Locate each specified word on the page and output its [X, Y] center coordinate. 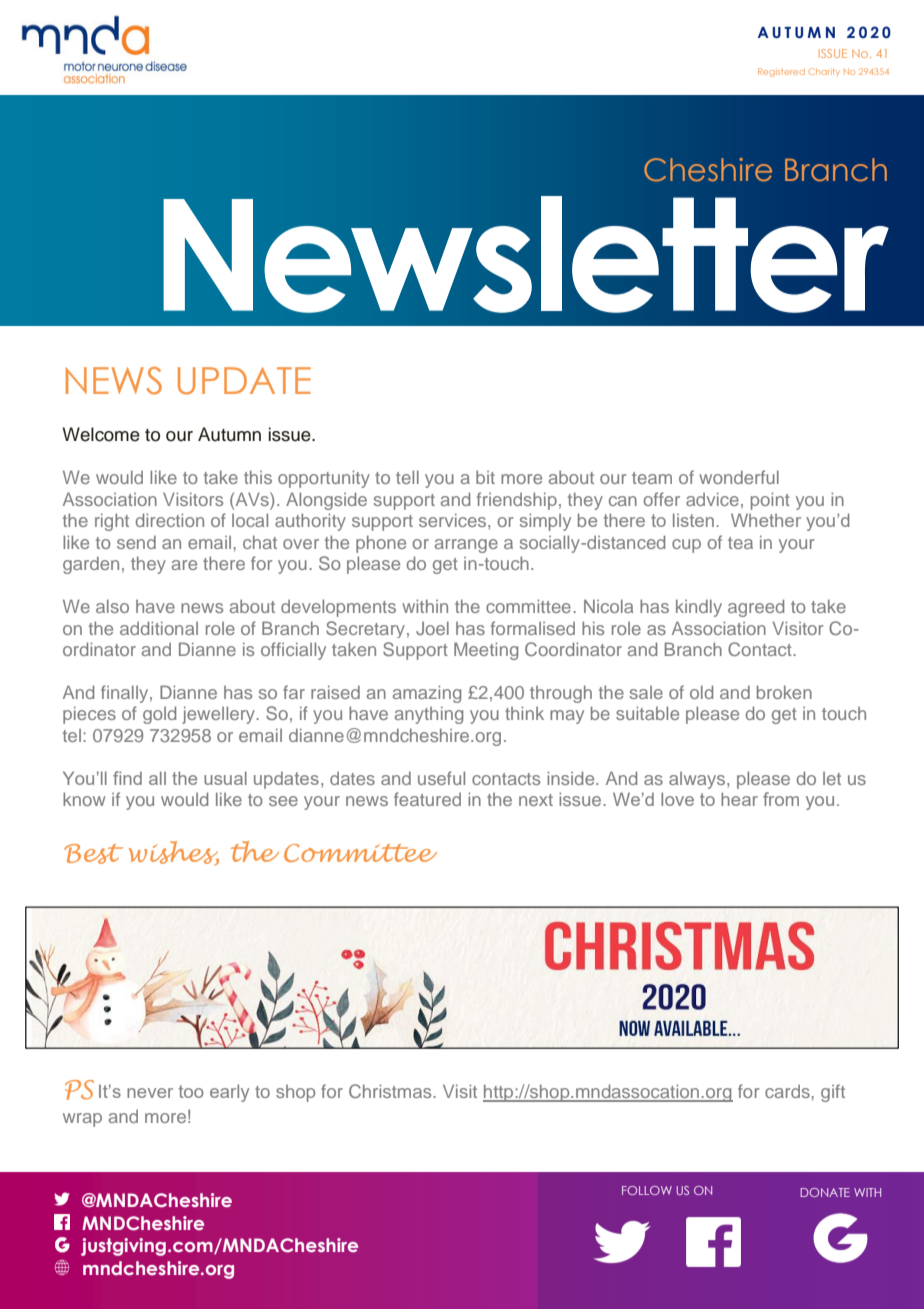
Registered [781, 72]
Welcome [101, 434]
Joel [432, 628]
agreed [756, 608]
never [150, 1093]
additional [159, 628]
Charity [824, 72]
